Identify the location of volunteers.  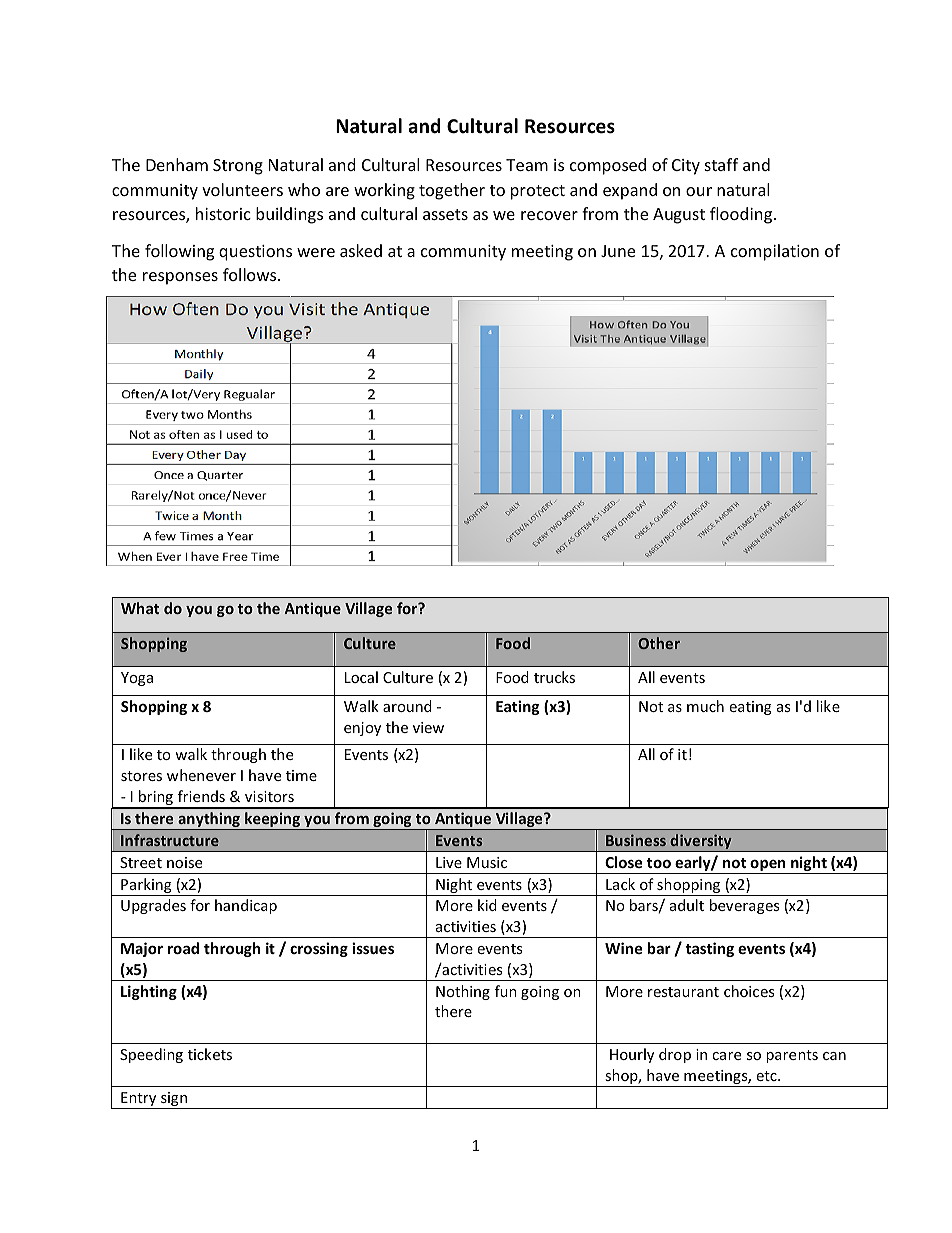
(242, 189).
